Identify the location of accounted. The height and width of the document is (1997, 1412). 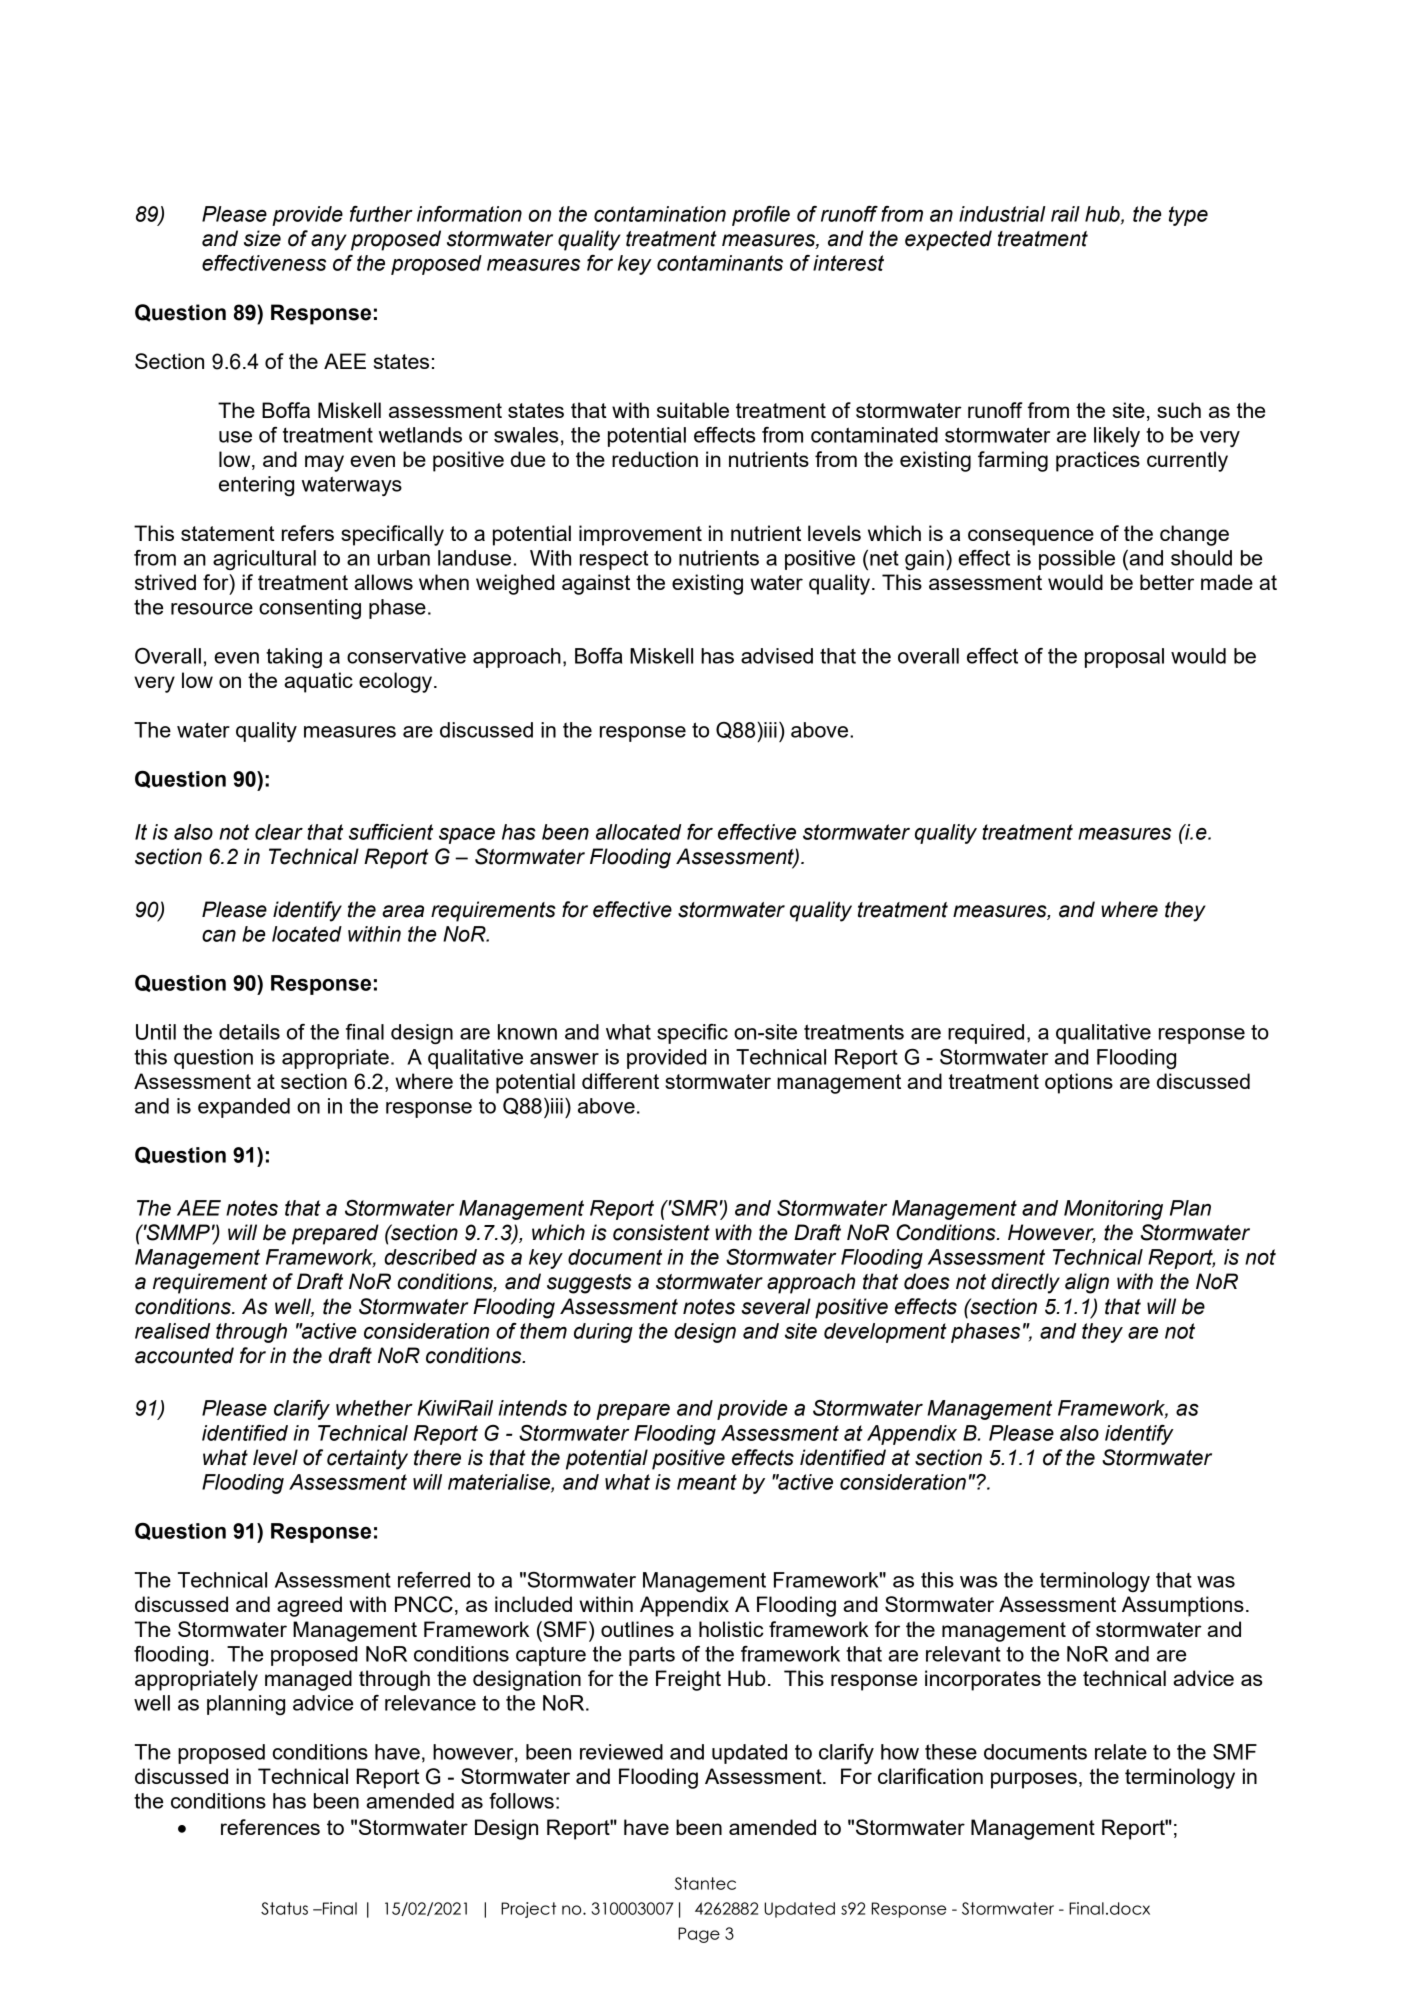
(184, 1355).
